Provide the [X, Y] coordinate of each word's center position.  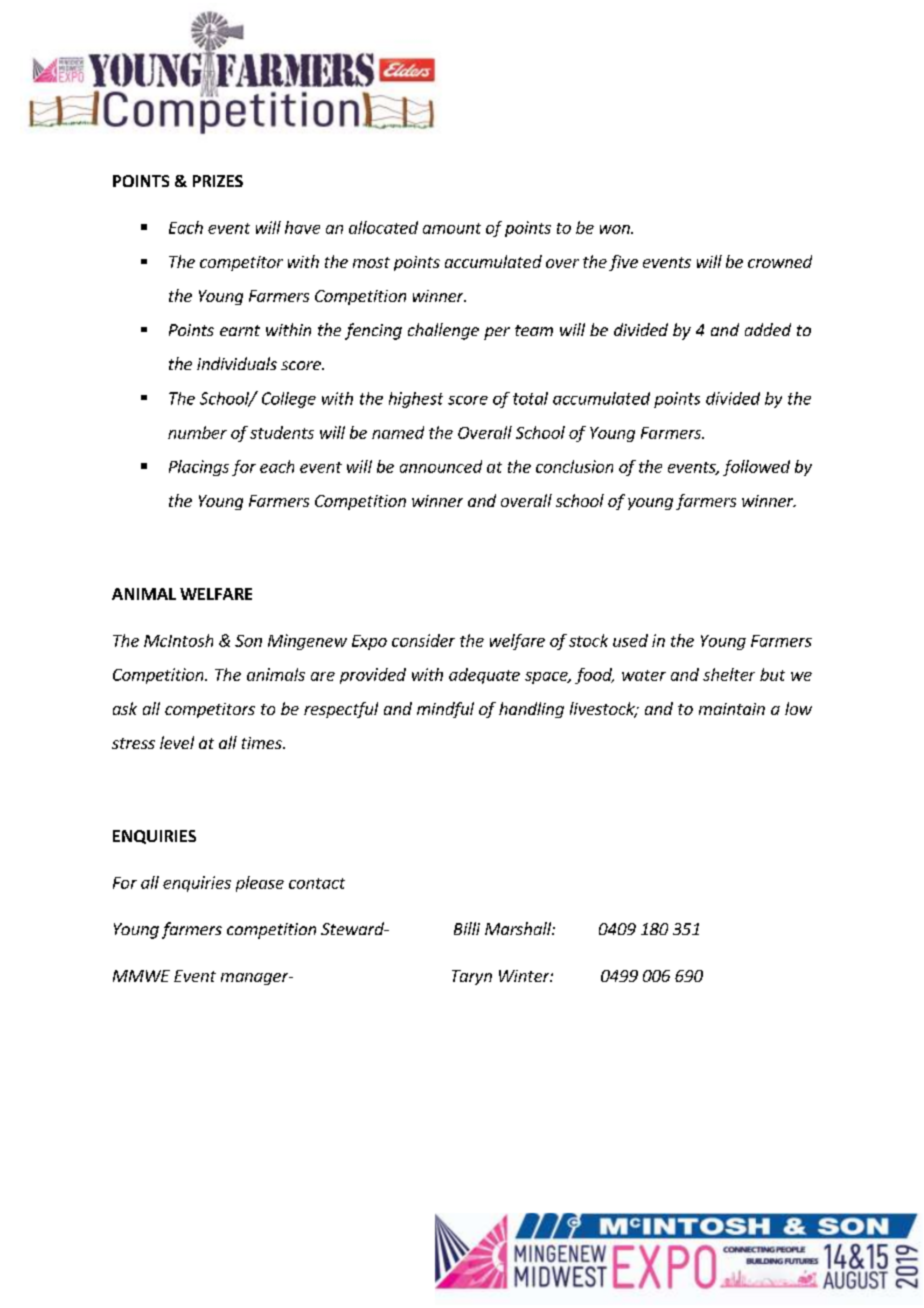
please [260, 884]
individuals [237, 363]
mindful [445, 710]
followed [756, 468]
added [768, 329]
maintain [732, 709]
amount [452, 228]
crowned [780, 261]
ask [125, 708]
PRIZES [218, 181]
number [197, 432]
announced [441, 466]
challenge [443, 331]
